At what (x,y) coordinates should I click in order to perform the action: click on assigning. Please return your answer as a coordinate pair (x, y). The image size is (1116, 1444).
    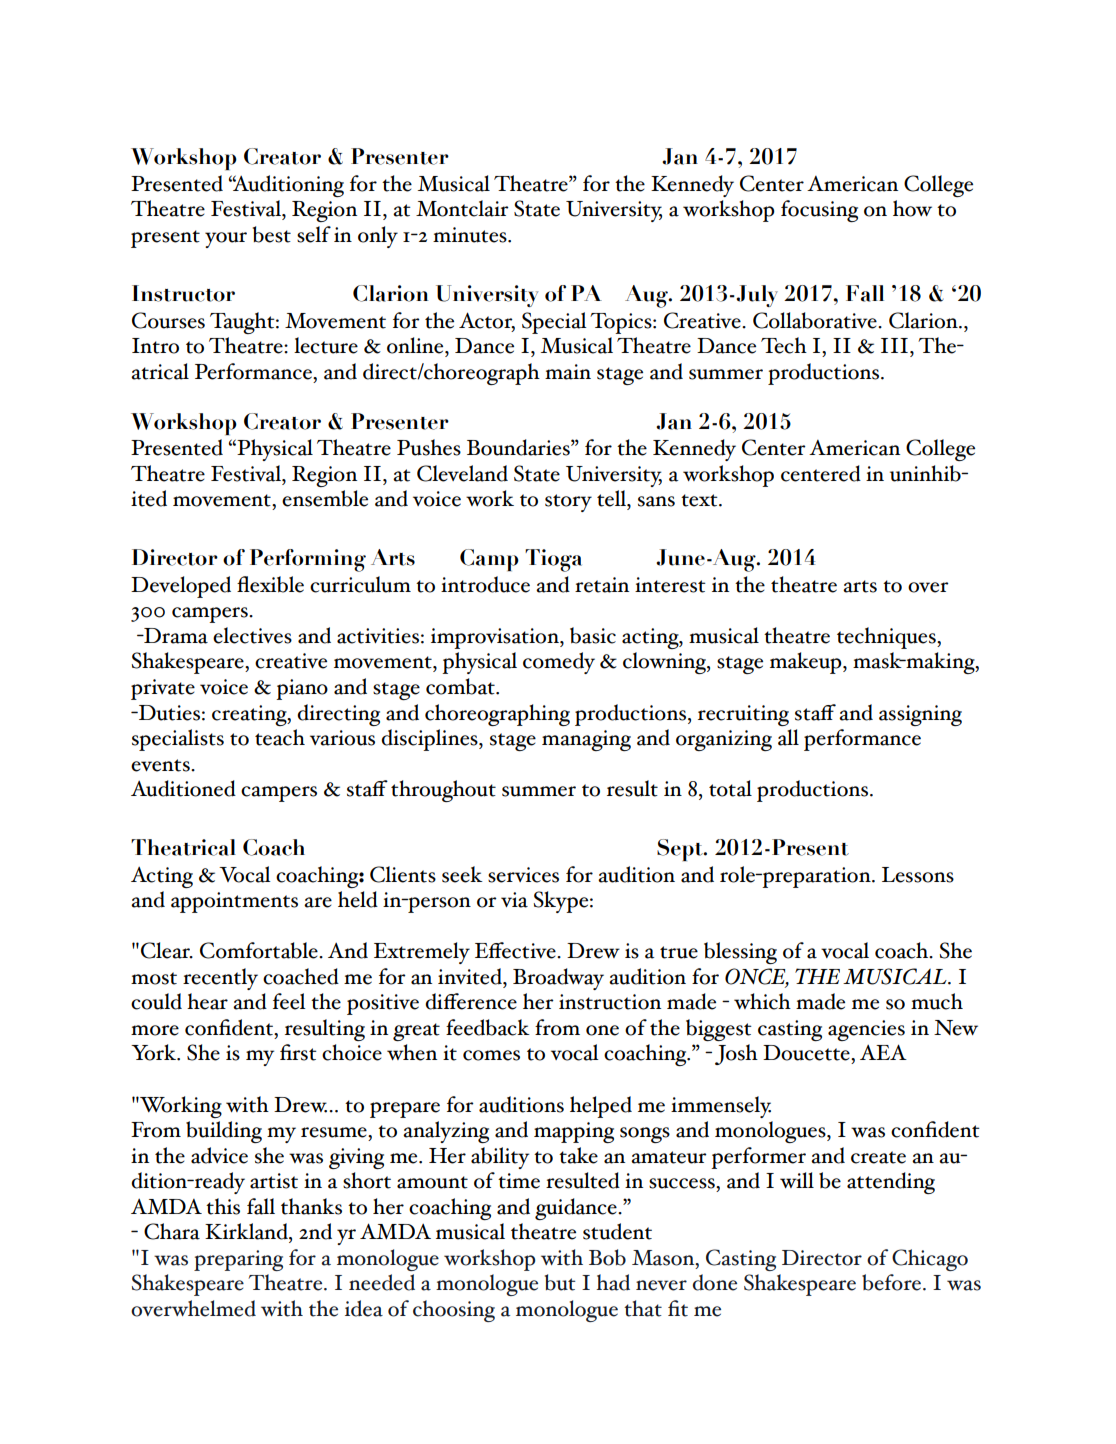
    Looking at the image, I should click on (920, 715).
